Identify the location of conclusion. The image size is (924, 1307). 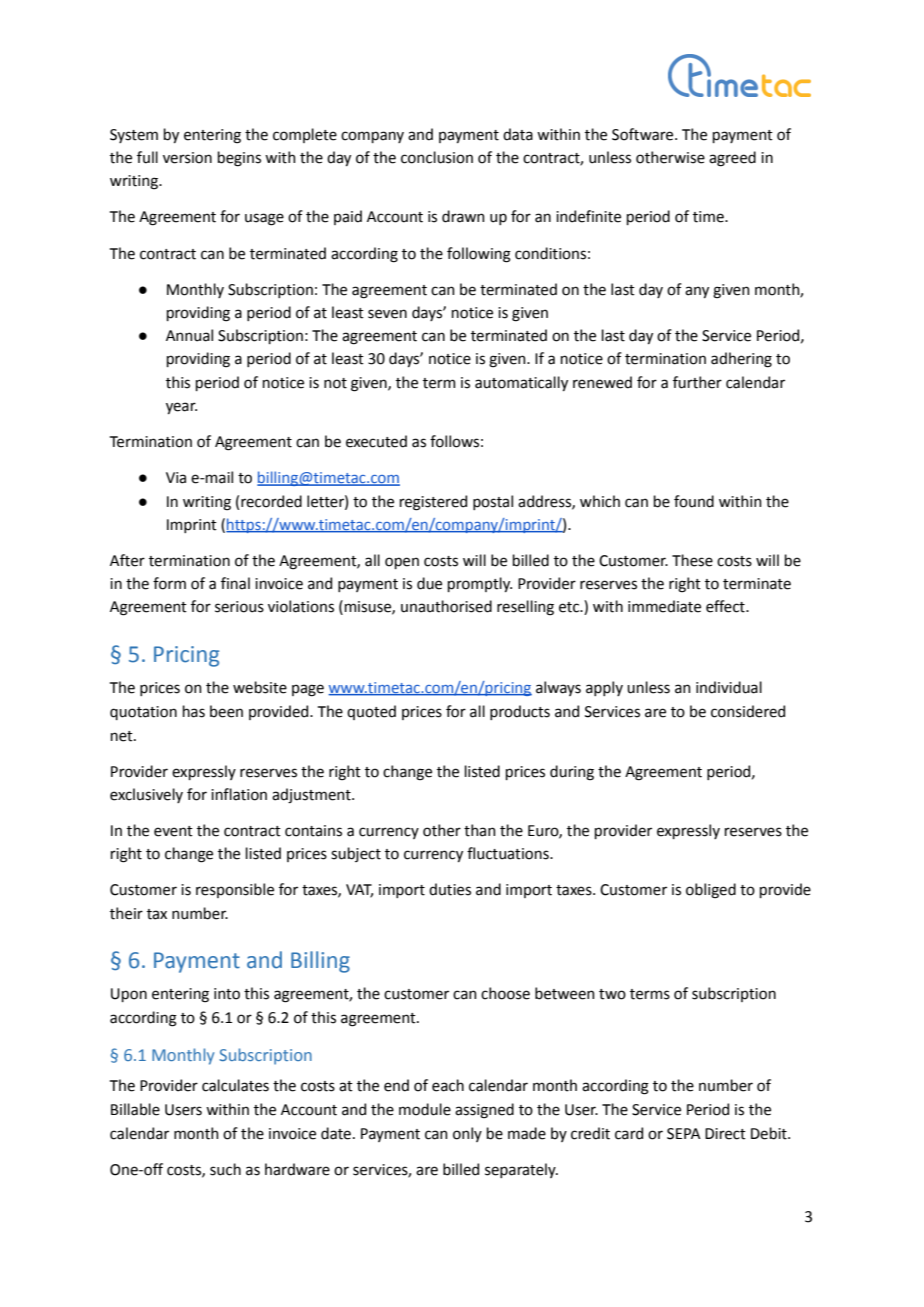
(437, 157).
